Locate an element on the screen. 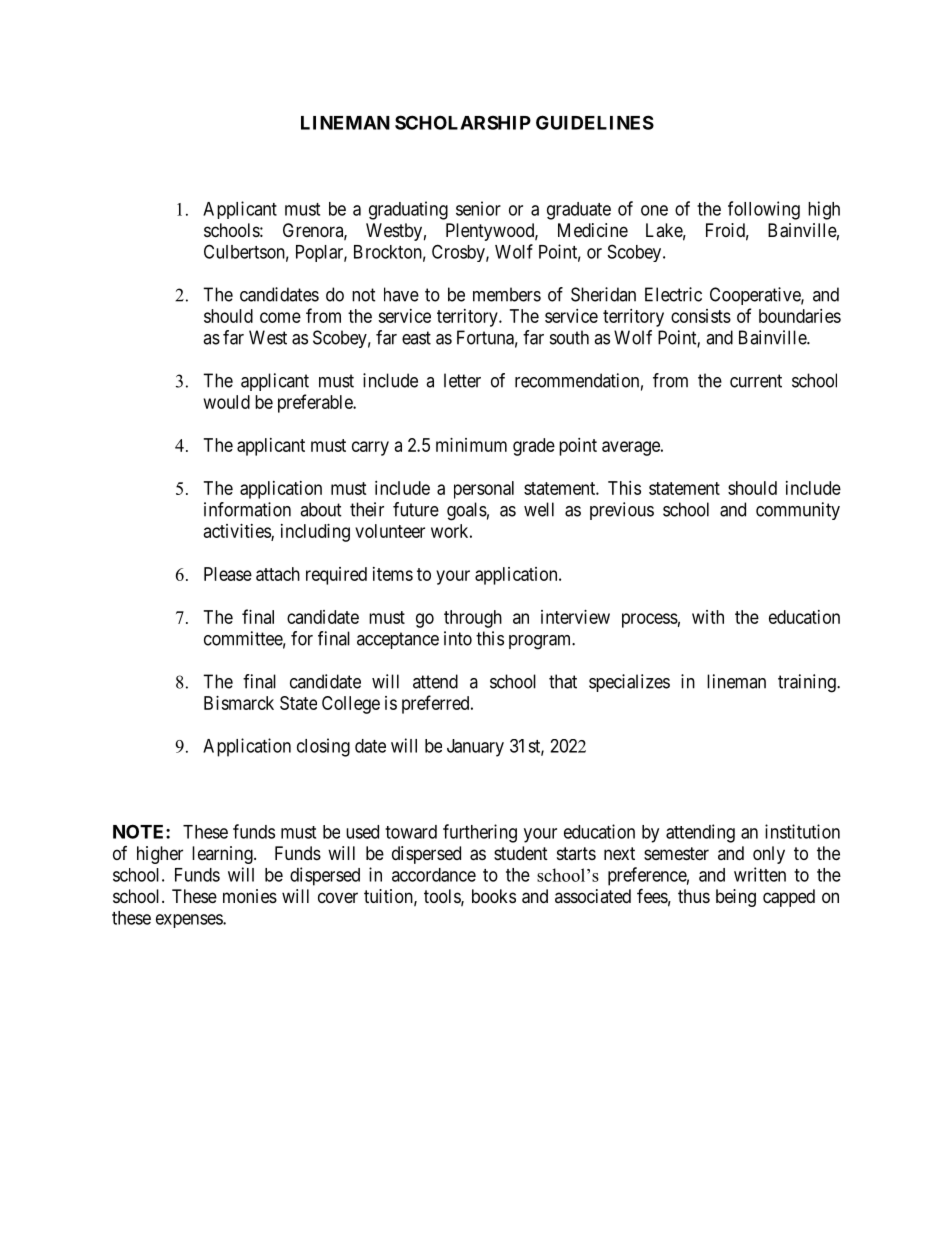 The height and width of the screenshot is (1233, 952). community is located at coordinates (798, 511).
